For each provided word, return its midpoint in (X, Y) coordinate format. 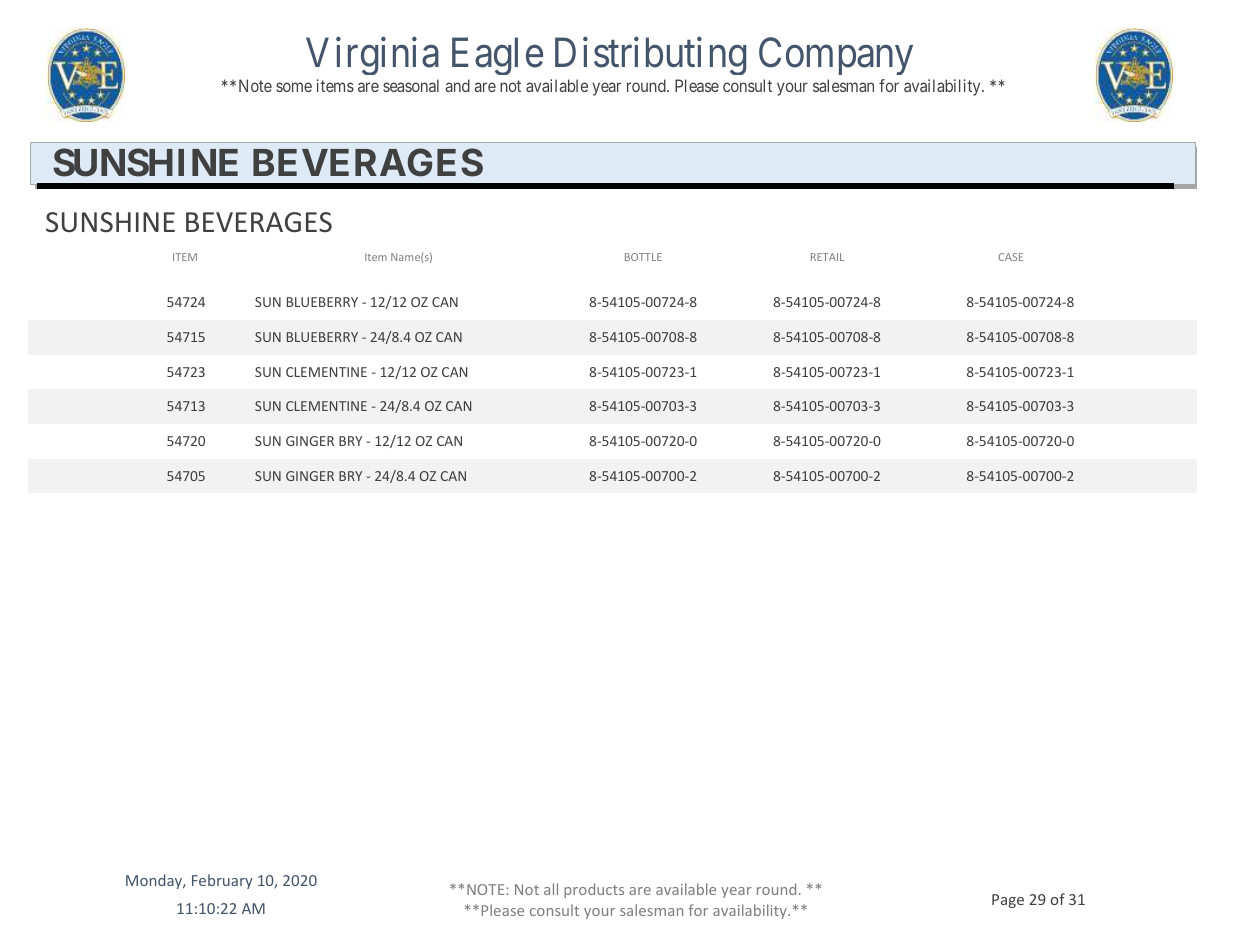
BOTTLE (643, 257)
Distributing (650, 56)
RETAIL (827, 257)
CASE (1011, 257)
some (294, 87)
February (222, 881)
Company (836, 56)
